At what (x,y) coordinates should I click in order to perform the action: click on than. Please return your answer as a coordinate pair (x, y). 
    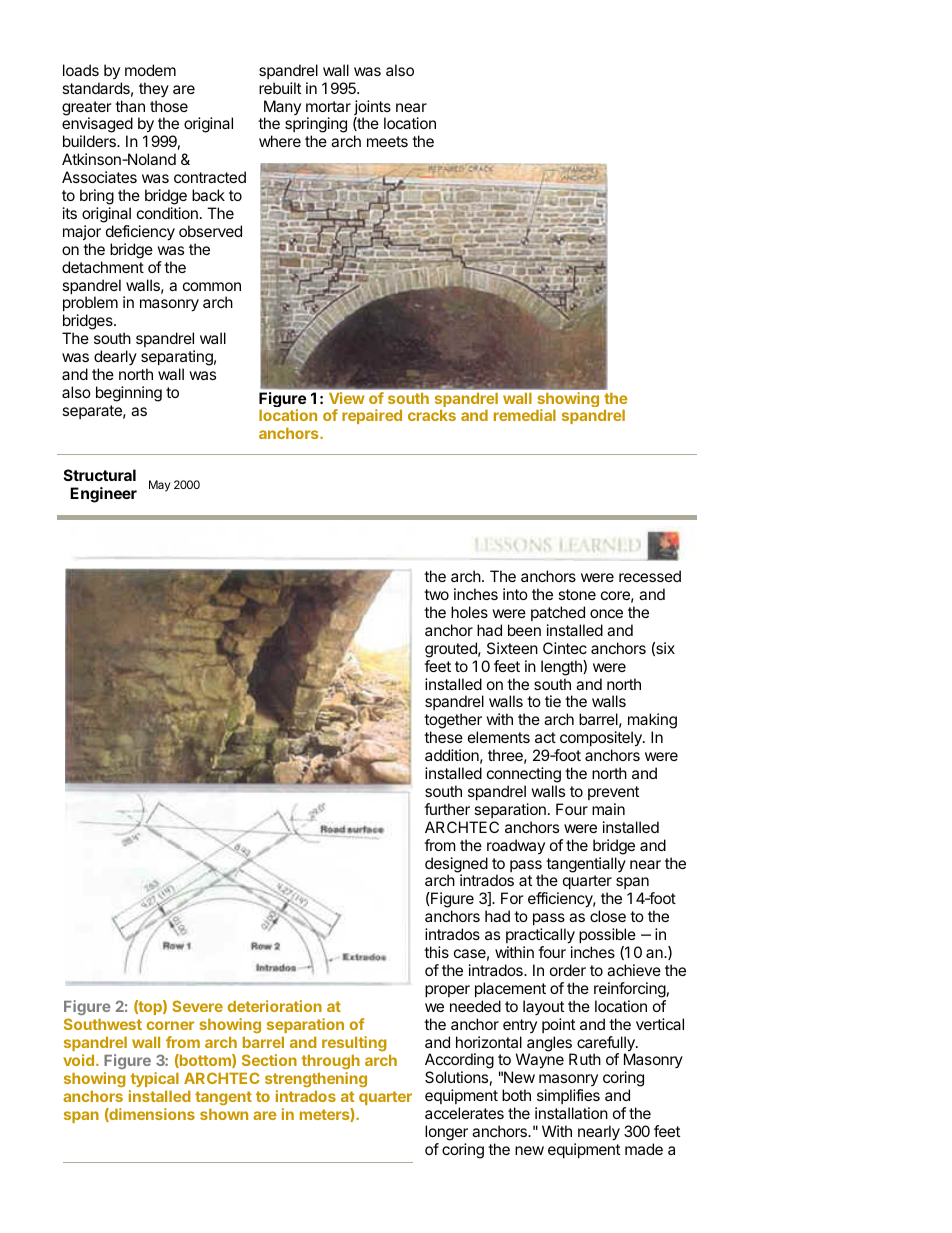
    Looking at the image, I should click on (130, 106).
